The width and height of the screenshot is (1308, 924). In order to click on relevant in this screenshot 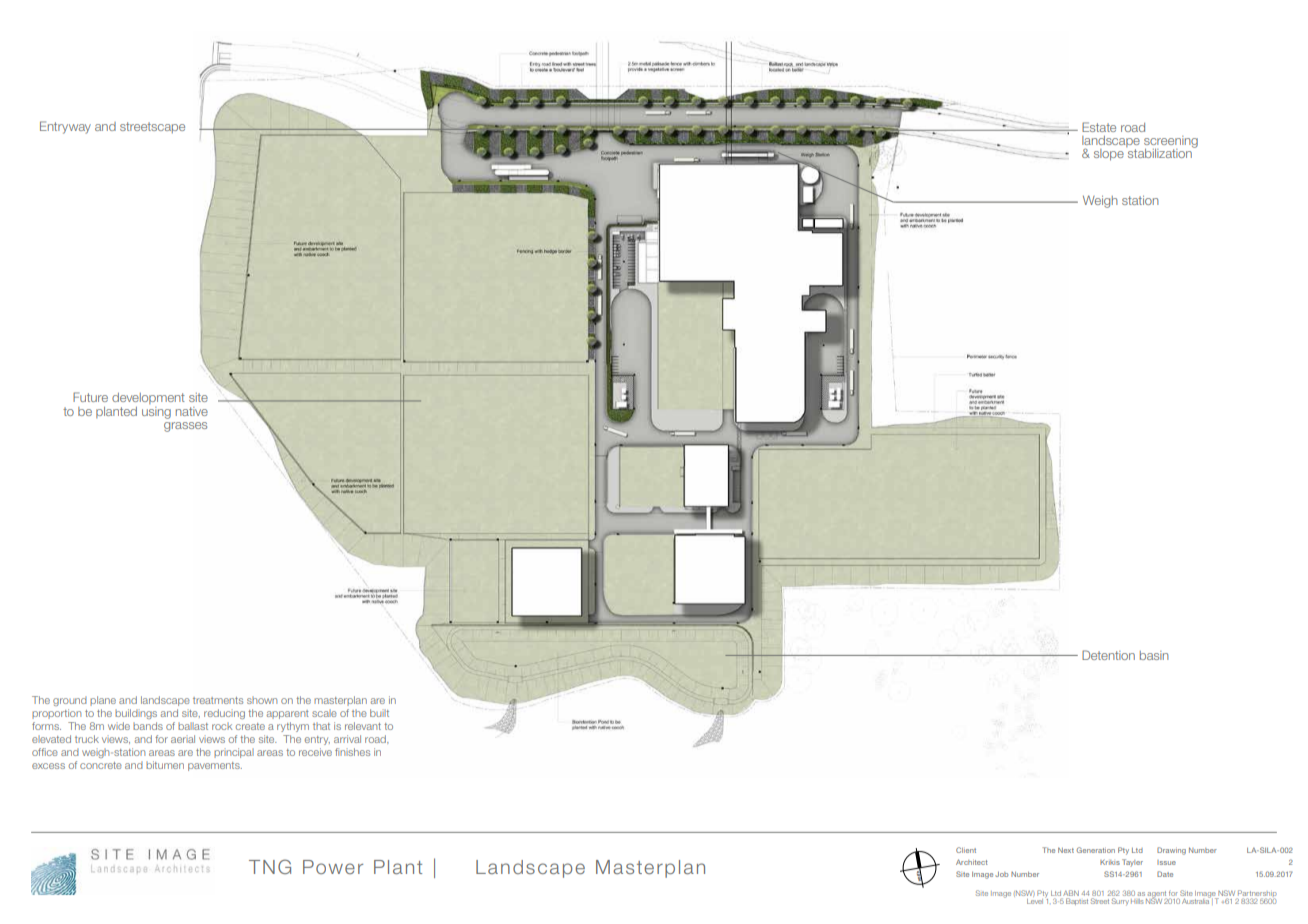, I will do `click(363, 726)`.
